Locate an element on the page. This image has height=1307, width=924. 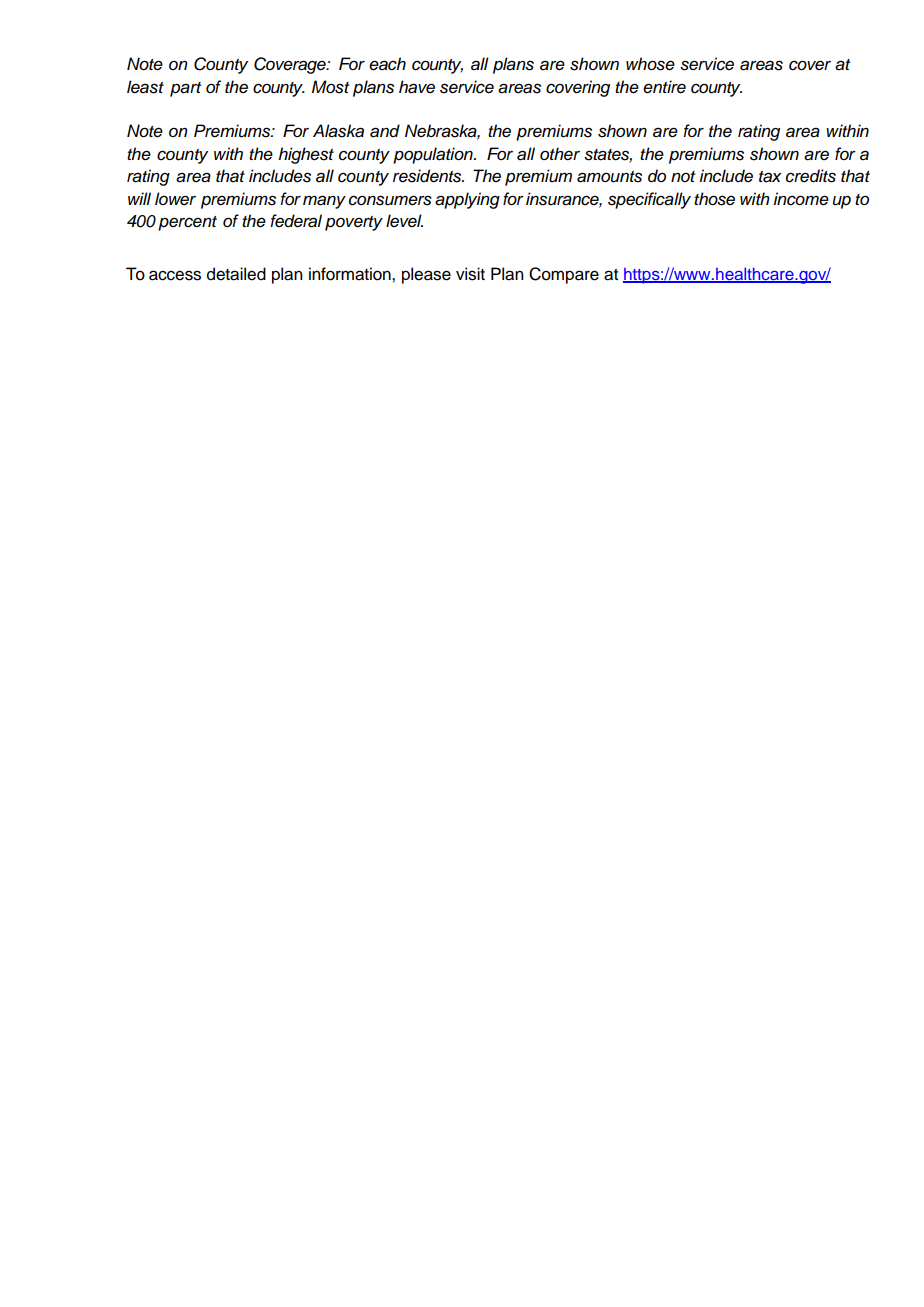
each is located at coordinates (387, 64).
